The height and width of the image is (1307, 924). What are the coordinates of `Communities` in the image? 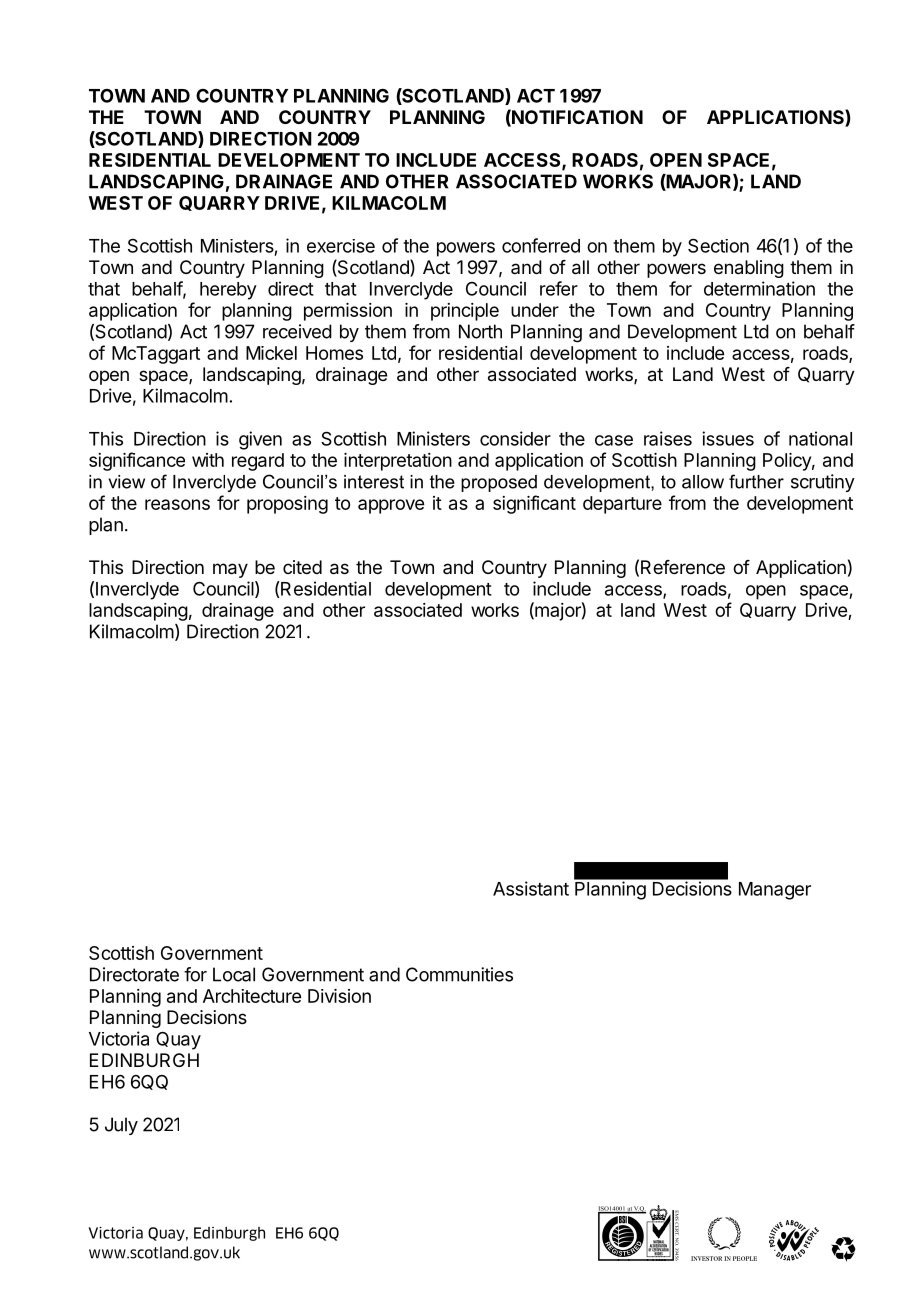 It's located at (459, 974).
